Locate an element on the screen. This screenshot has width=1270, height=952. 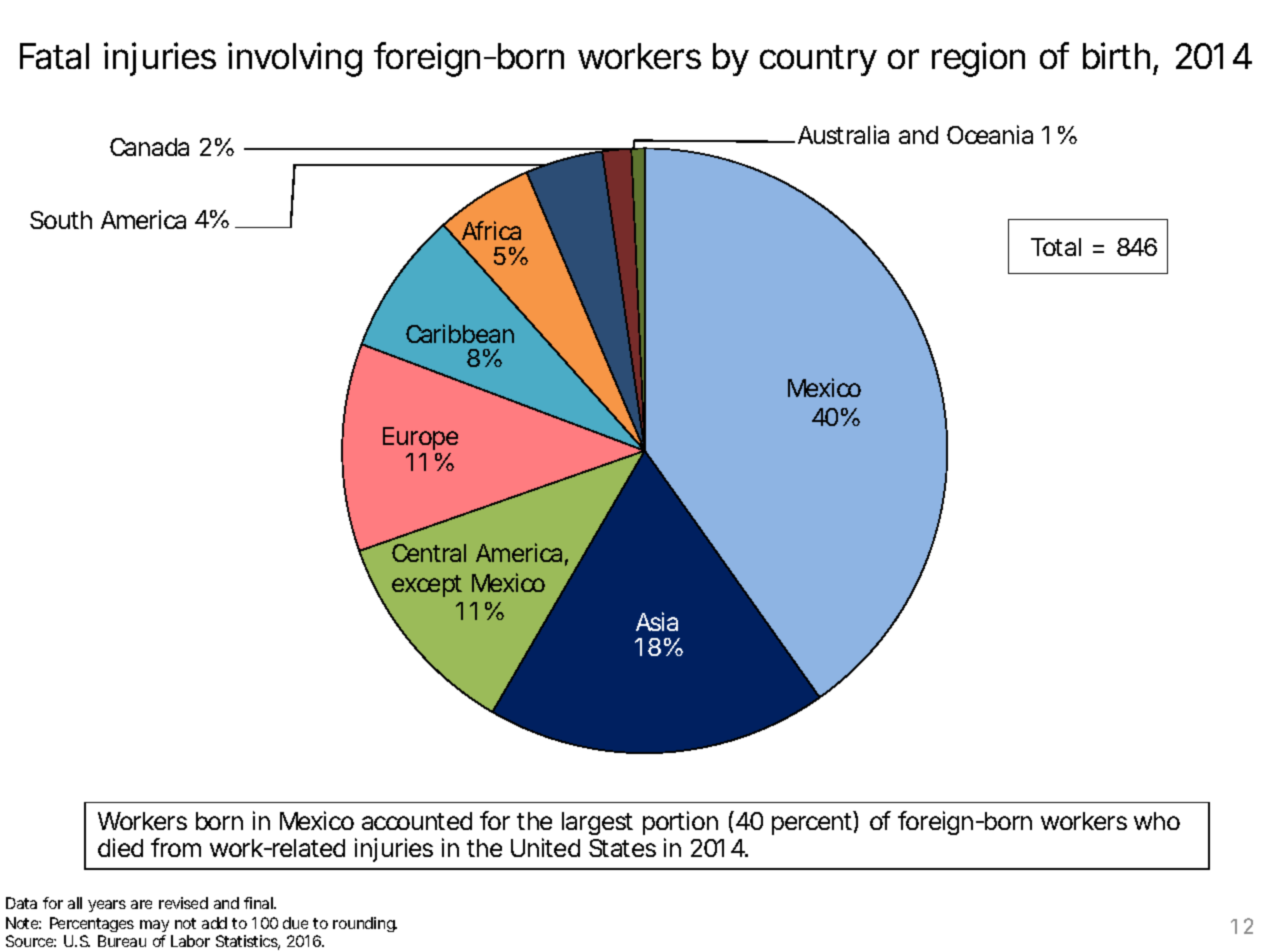
Caribbean is located at coordinates (460, 333).
